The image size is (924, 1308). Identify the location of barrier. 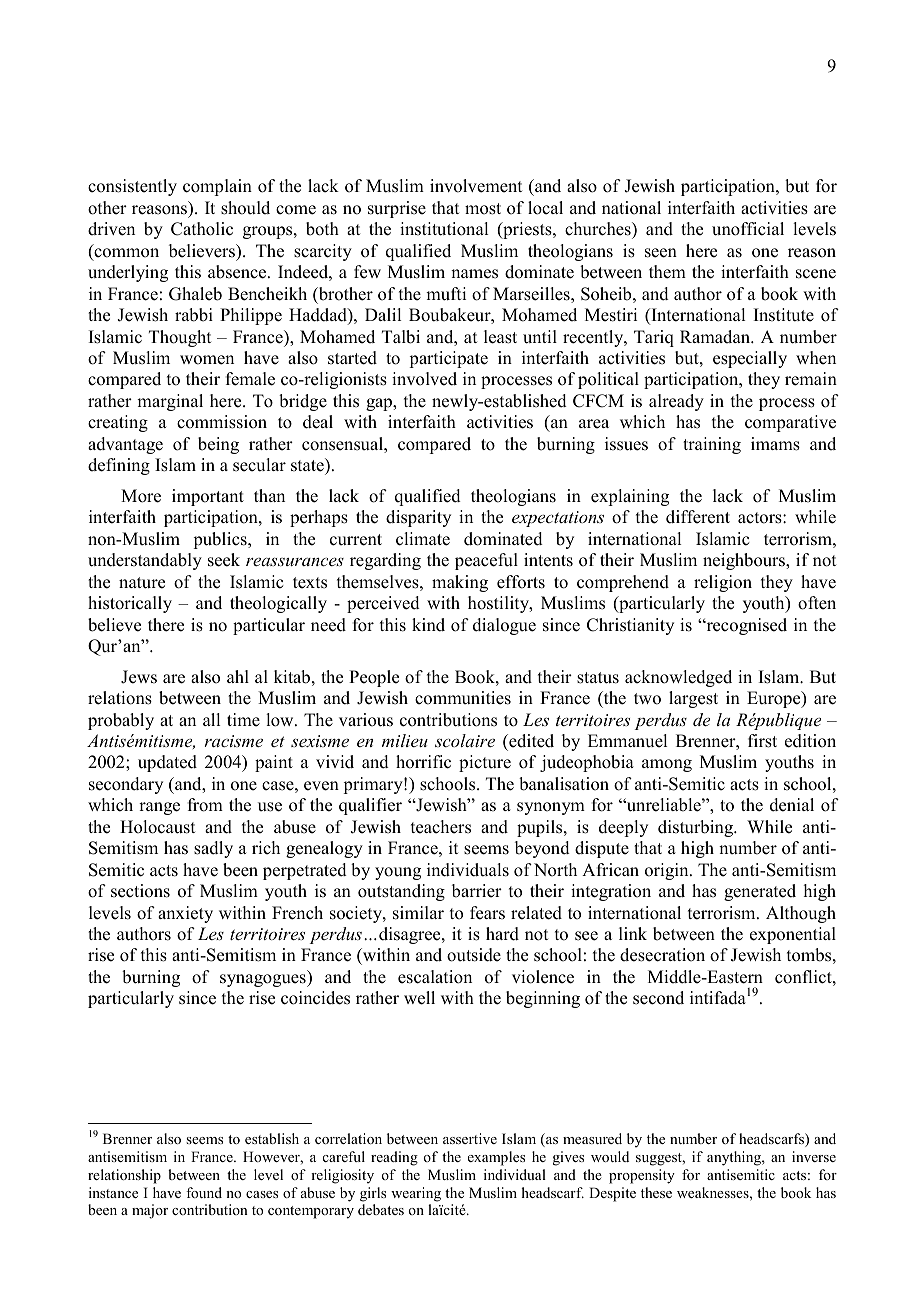
(477, 891).
